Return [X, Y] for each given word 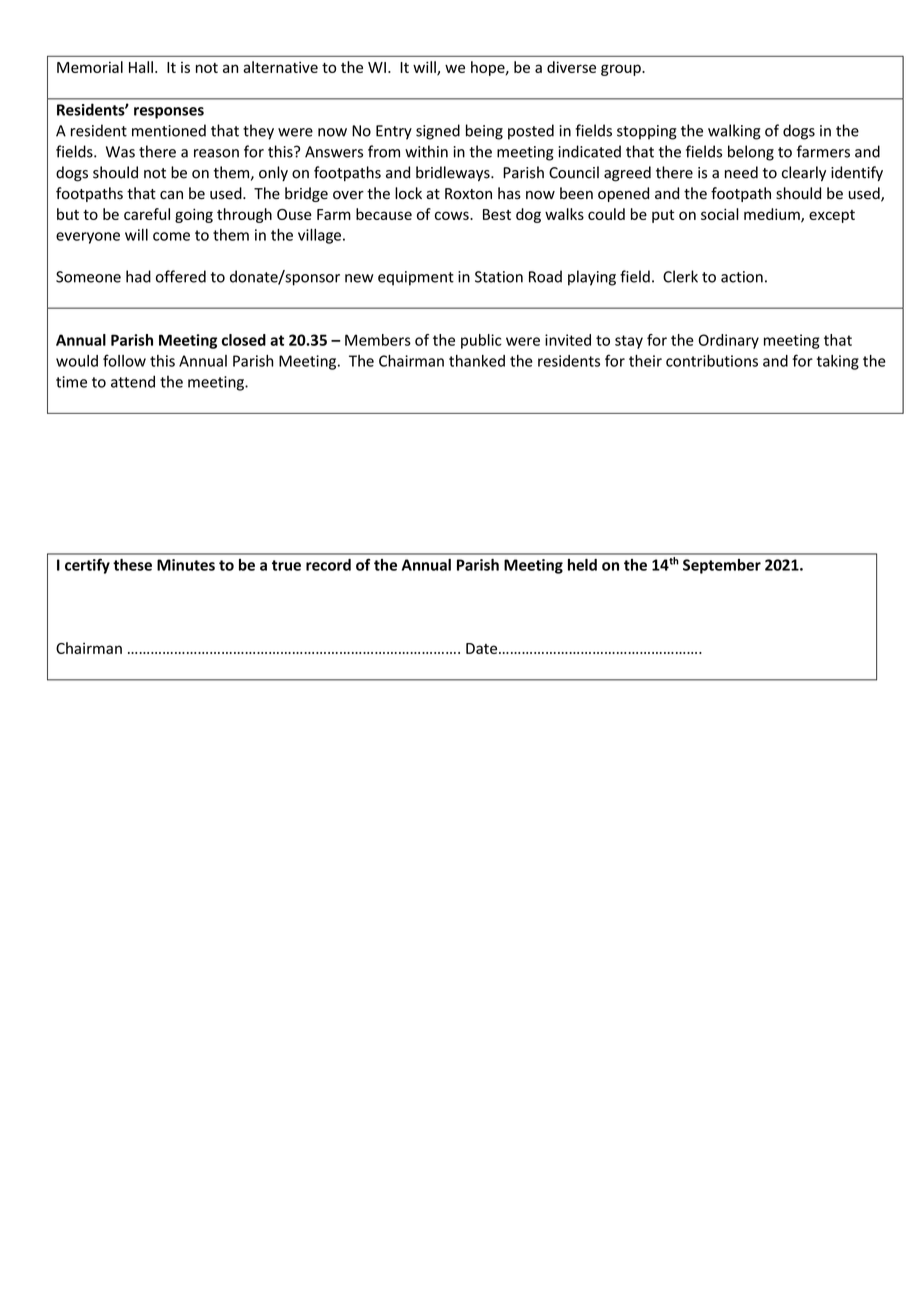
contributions [712, 361]
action [742, 277]
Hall [141, 67]
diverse [571, 67]
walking [734, 132]
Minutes [186, 565]
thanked [477, 361]
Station [499, 277]
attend [133, 381]
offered [181, 276]
